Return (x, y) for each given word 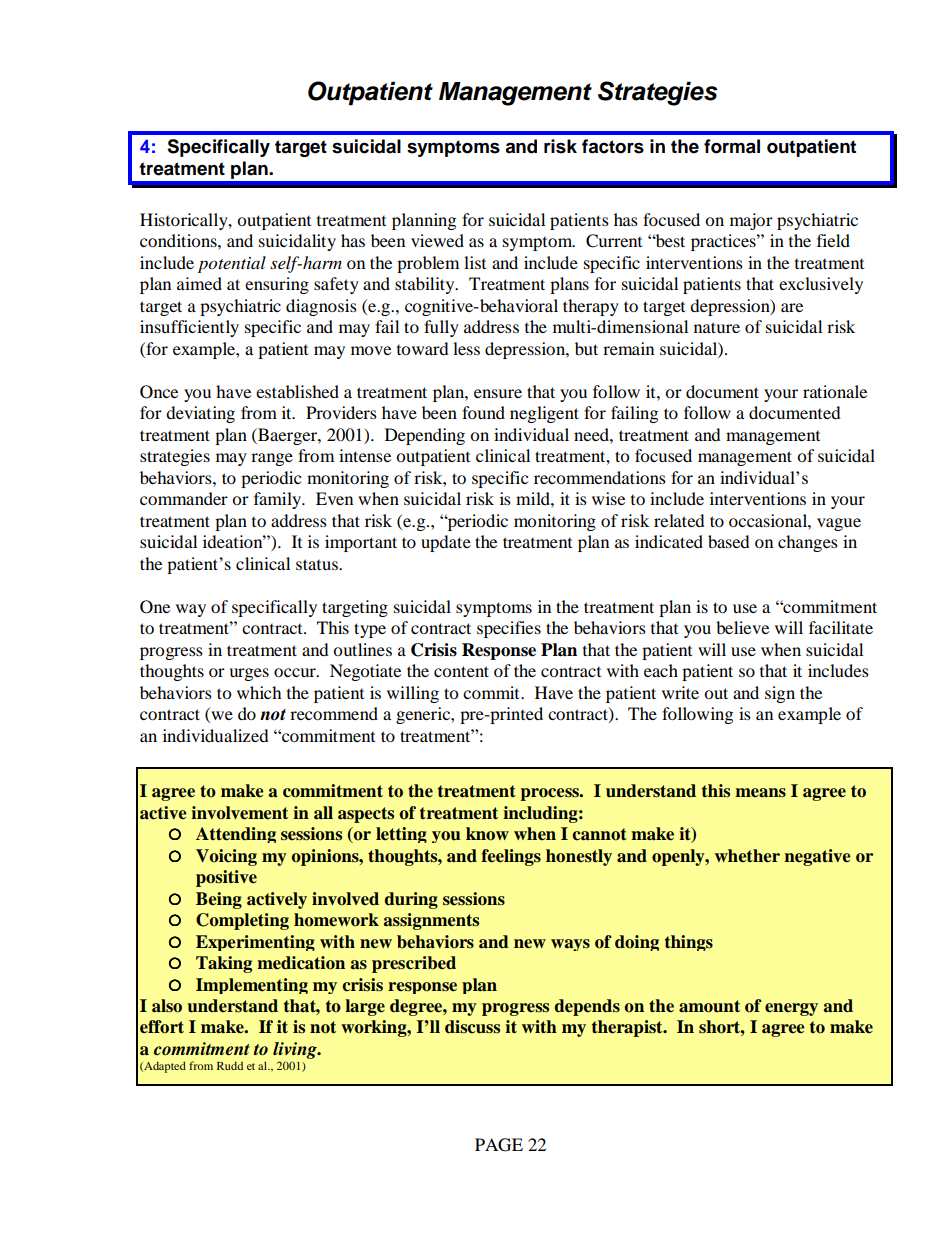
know (487, 834)
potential (232, 264)
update (446, 543)
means (760, 793)
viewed (437, 240)
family (279, 500)
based (729, 541)
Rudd (230, 1065)
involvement (239, 813)
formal (732, 146)
